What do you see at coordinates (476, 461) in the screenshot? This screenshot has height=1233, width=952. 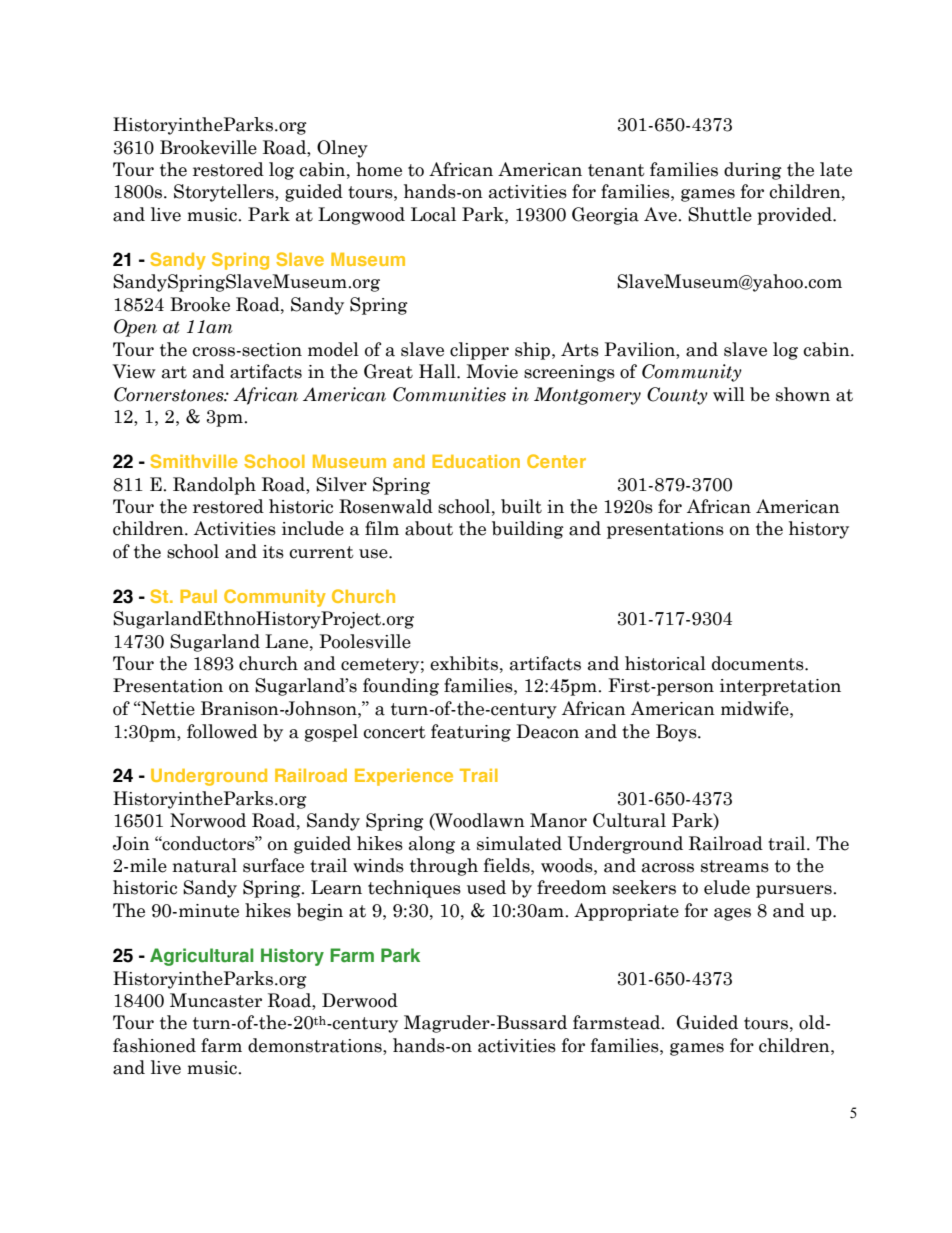 I see `Education` at bounding box center [476, 461].
